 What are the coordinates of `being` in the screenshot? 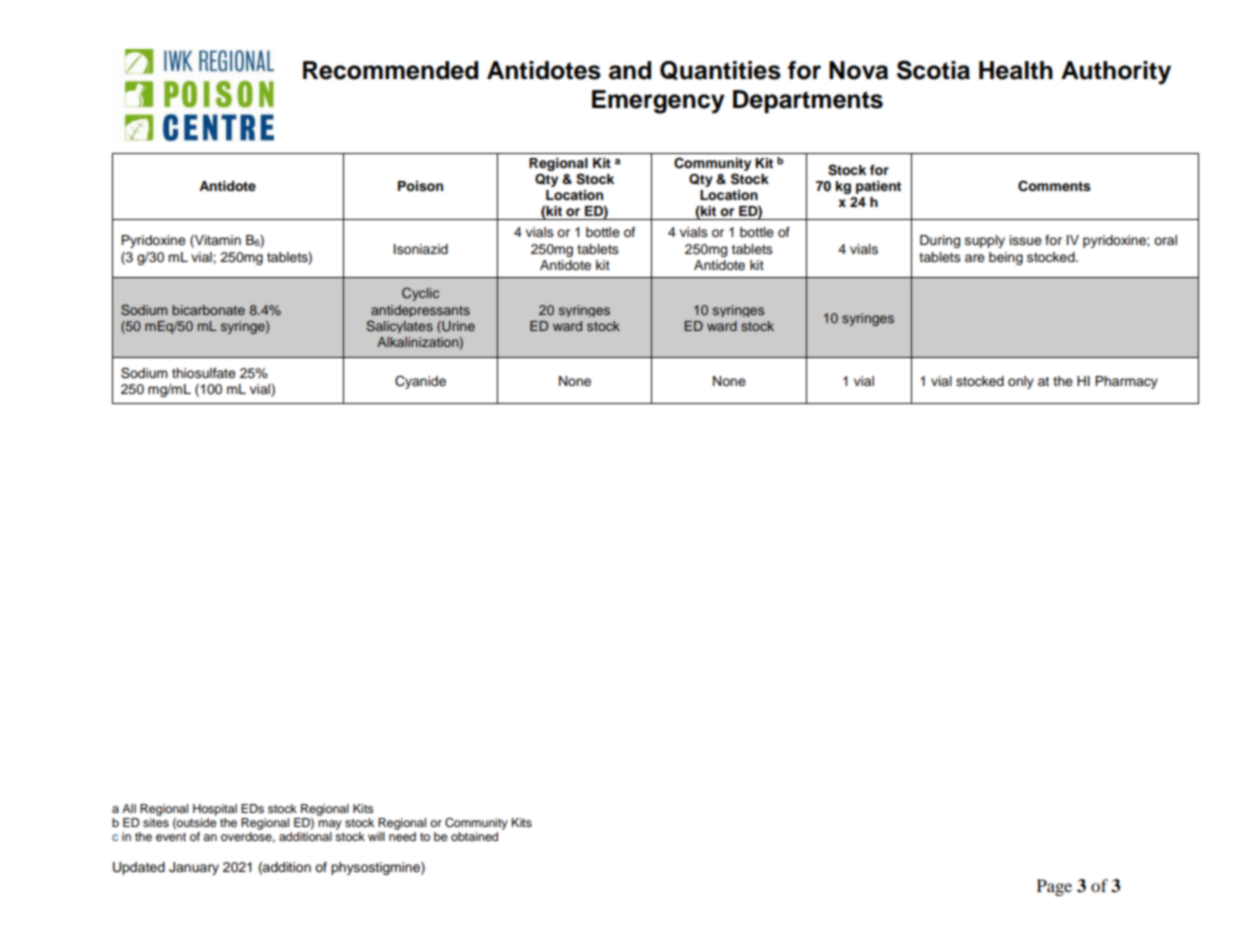 It's located at (1006, 258).
